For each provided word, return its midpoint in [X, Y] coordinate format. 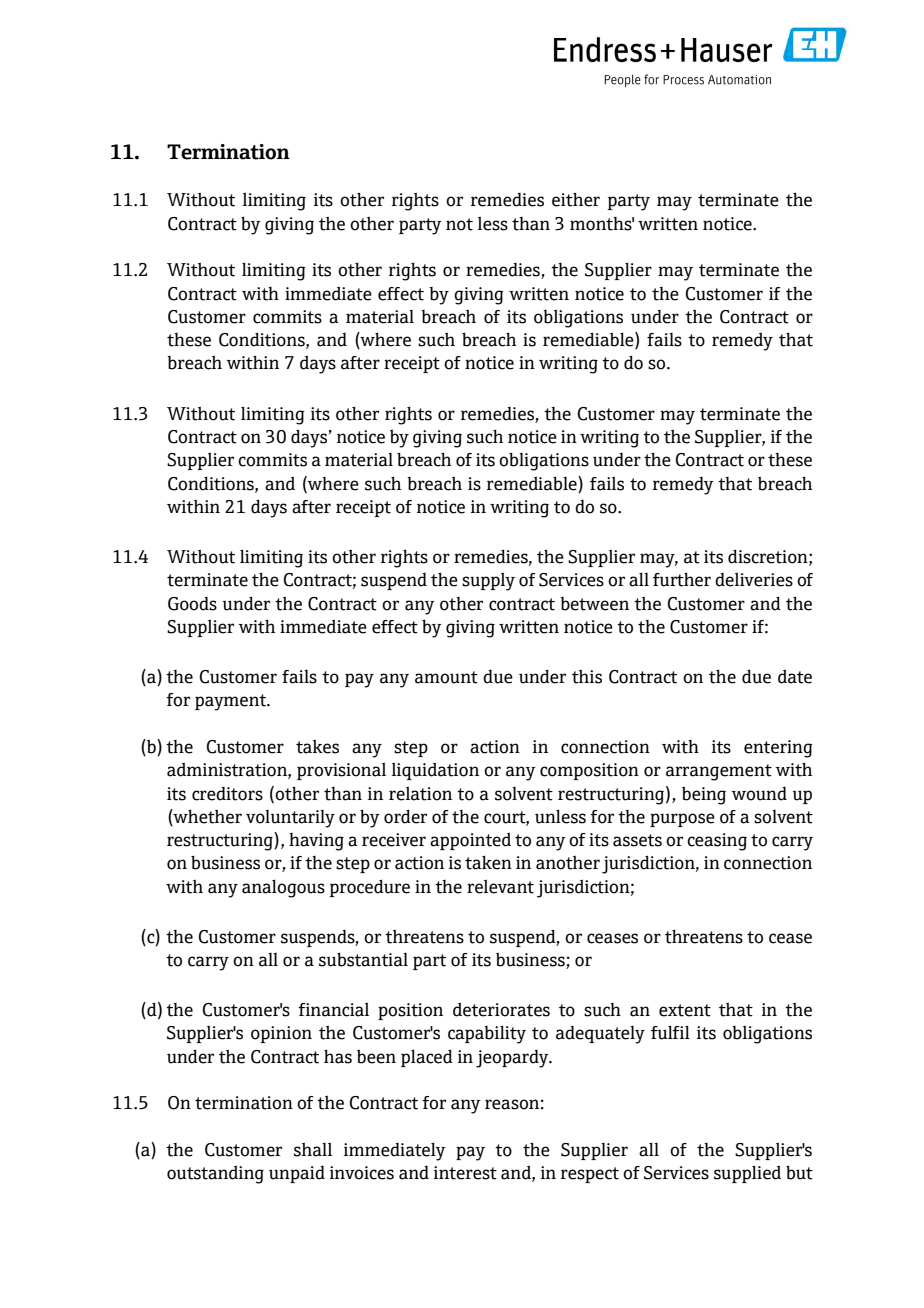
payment [231, 702]
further [682, 579]
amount [446, 677]
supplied [747, 1174]
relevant [500, 886]
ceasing [717, 842]
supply [488, 581]
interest [465, 1173]
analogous [283, 888]
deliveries [754, 579]
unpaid [297, 1174]
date [795, 676]
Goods [192, 604]
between [594, 604]
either [576, 199]
